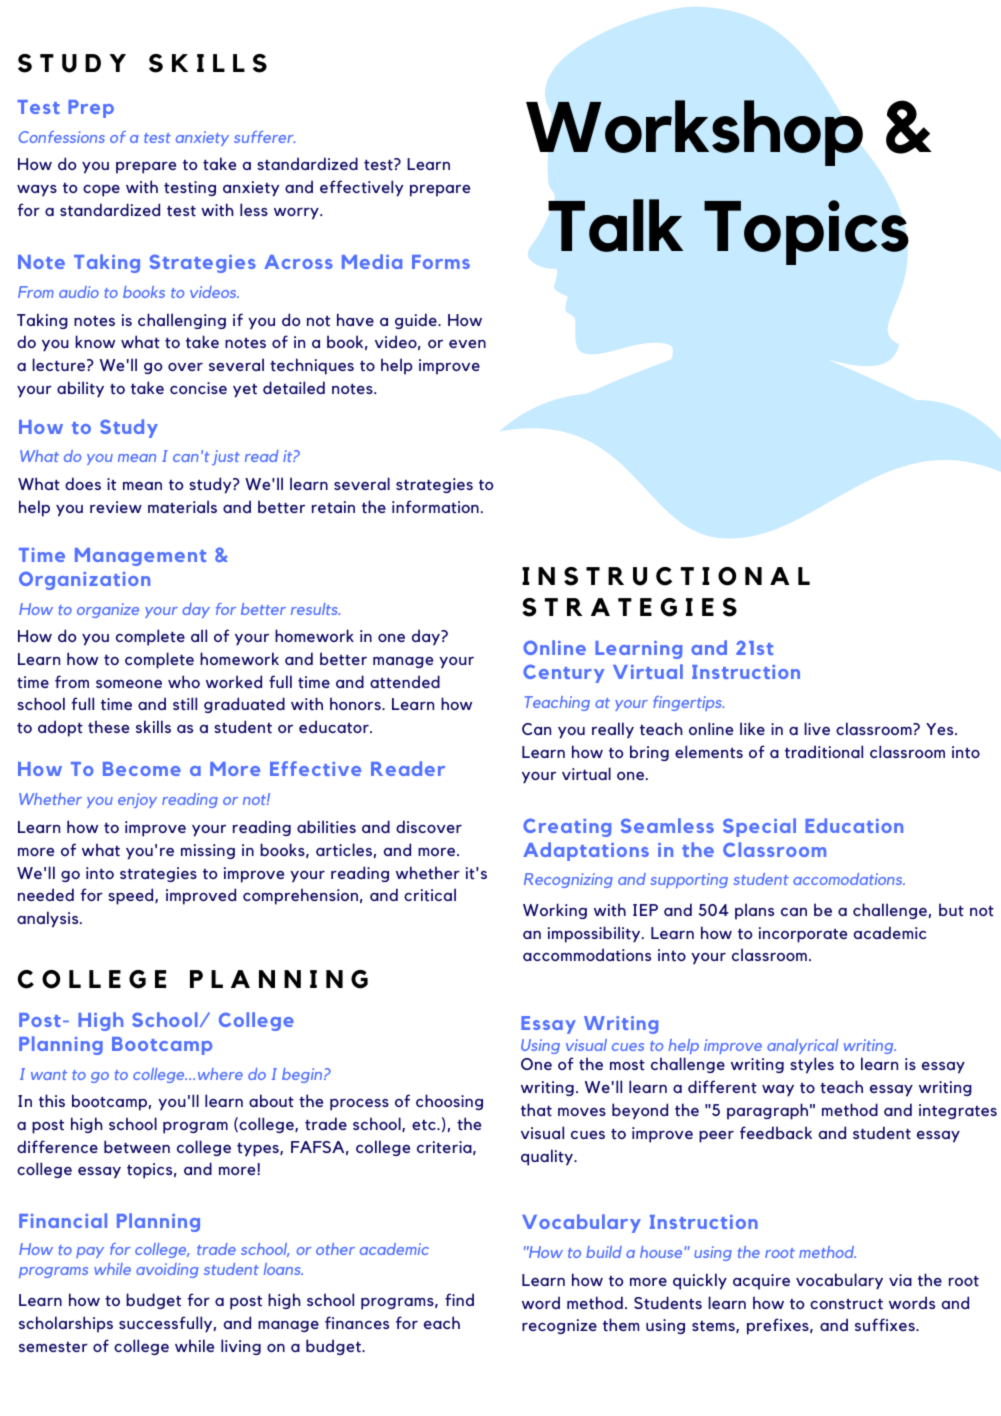  I want to click on these, so click(108, 727).
